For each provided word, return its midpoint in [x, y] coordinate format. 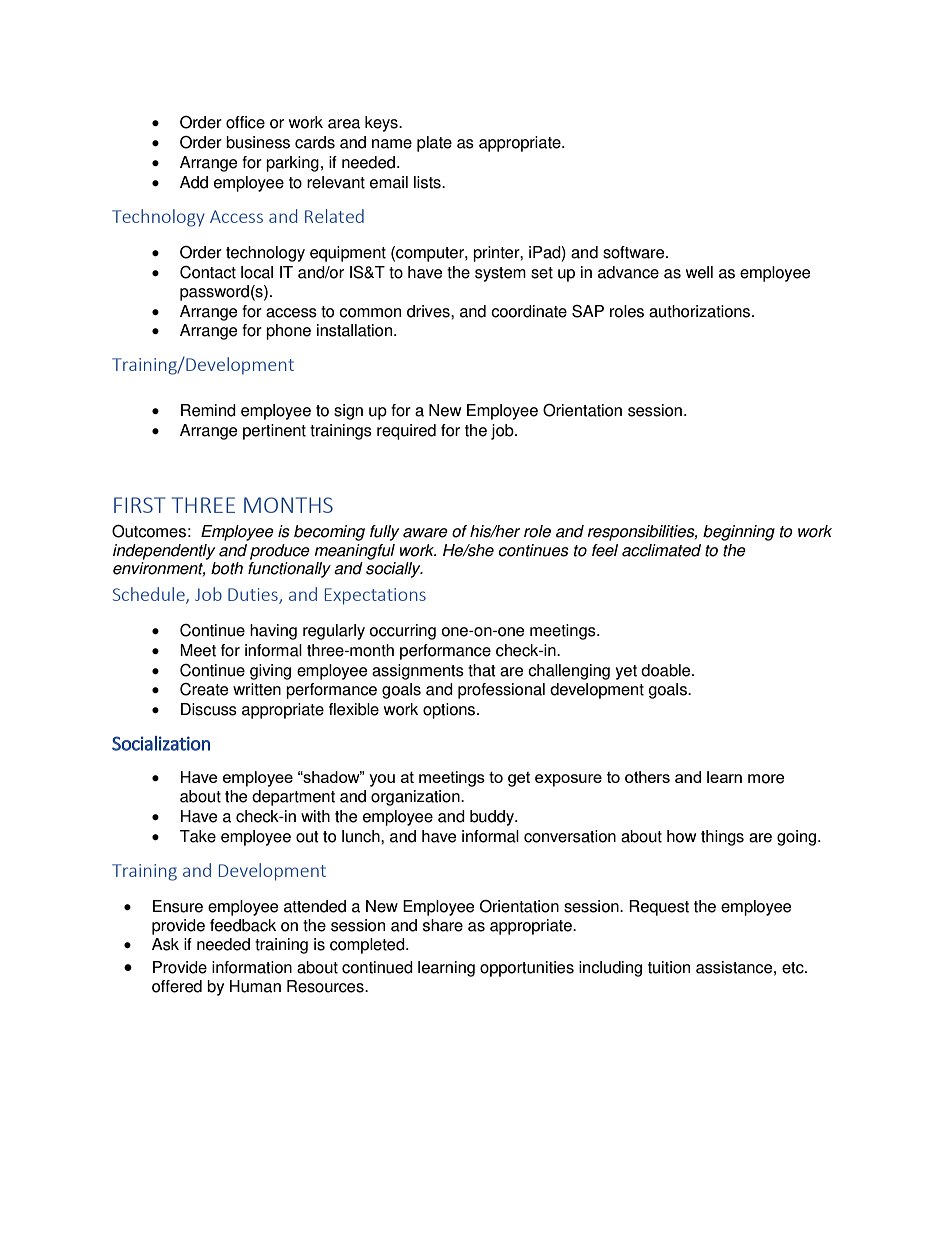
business [258, 142]
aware [425, 533]
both [227, 568]
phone [288, 332]
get [519, 779]
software [635, 252]
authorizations [699, 311]
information [252, 967]
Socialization [161, 743]
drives [429, 311]
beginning [739, 533]
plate [434, 144]
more [766, 779]
